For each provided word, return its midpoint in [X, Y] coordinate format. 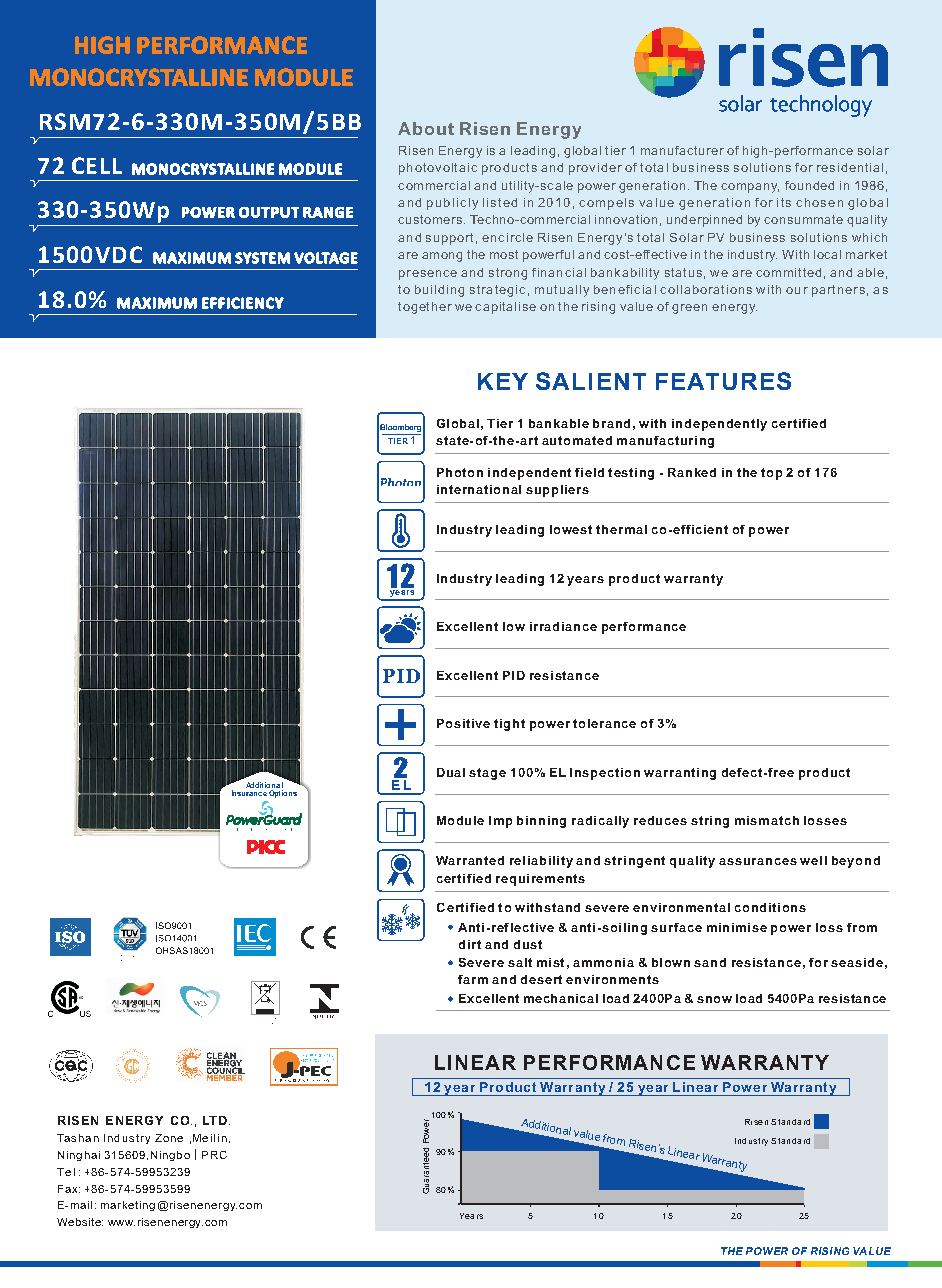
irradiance [563, 626]
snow [714, 999]
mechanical [561, 998]
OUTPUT [269, 212]
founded [809, 185]
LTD [215, 1120]
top [771, 474]
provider [595, 169]
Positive [463, 723]
